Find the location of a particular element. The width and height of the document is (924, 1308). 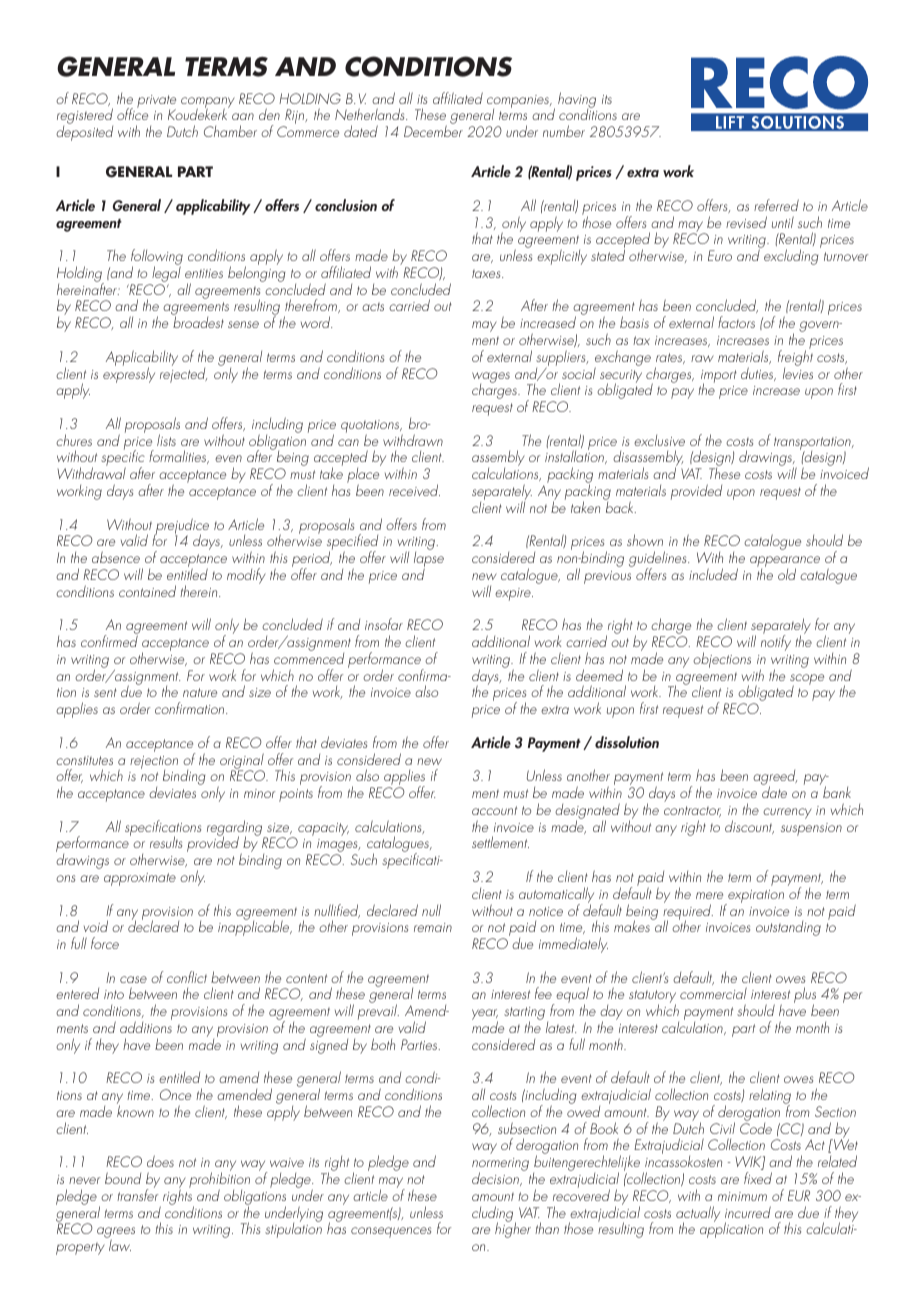

incurred is located at coordinates (748, 1212).
